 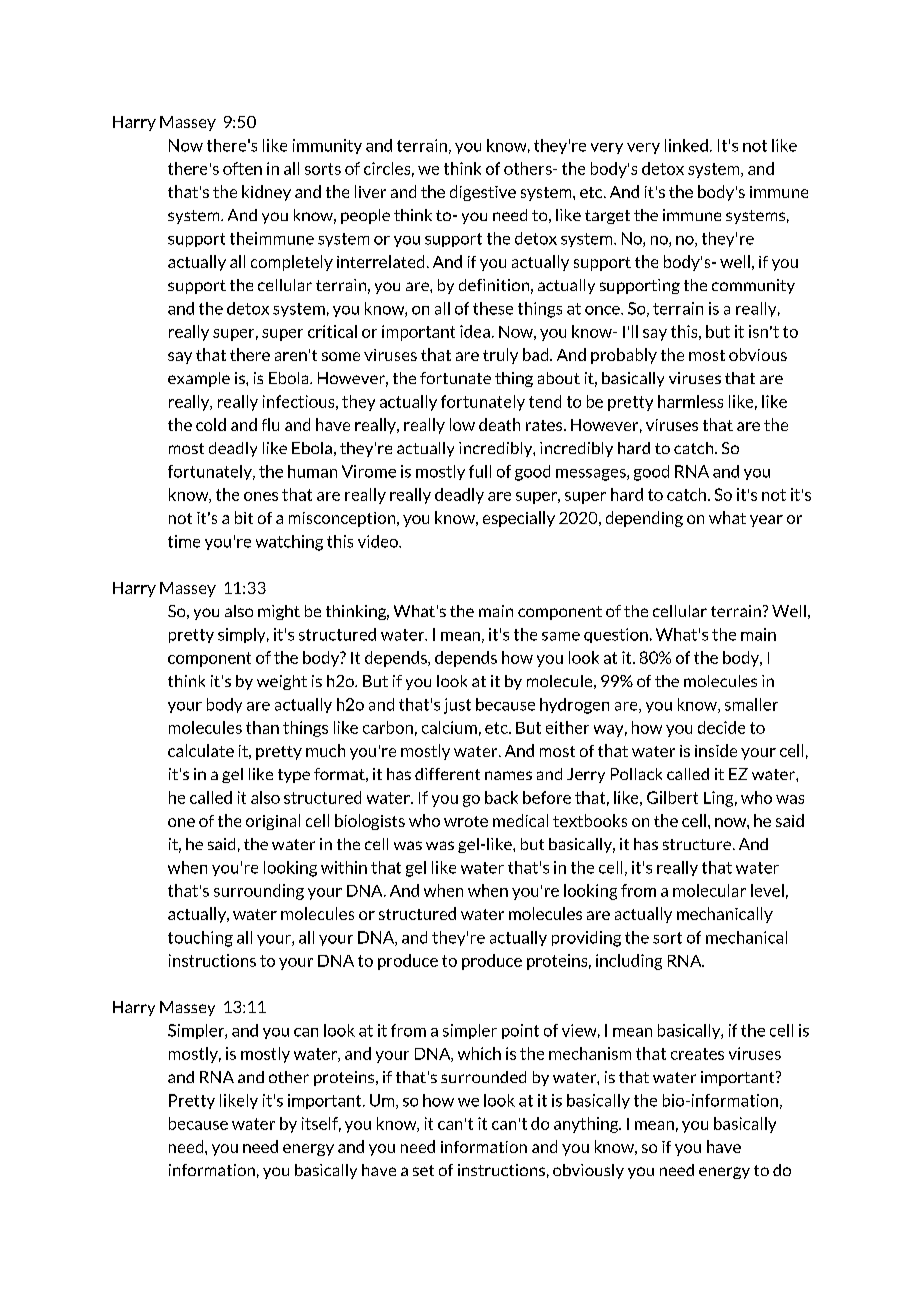 I want to click on linked, so click(x=686, y=145).
